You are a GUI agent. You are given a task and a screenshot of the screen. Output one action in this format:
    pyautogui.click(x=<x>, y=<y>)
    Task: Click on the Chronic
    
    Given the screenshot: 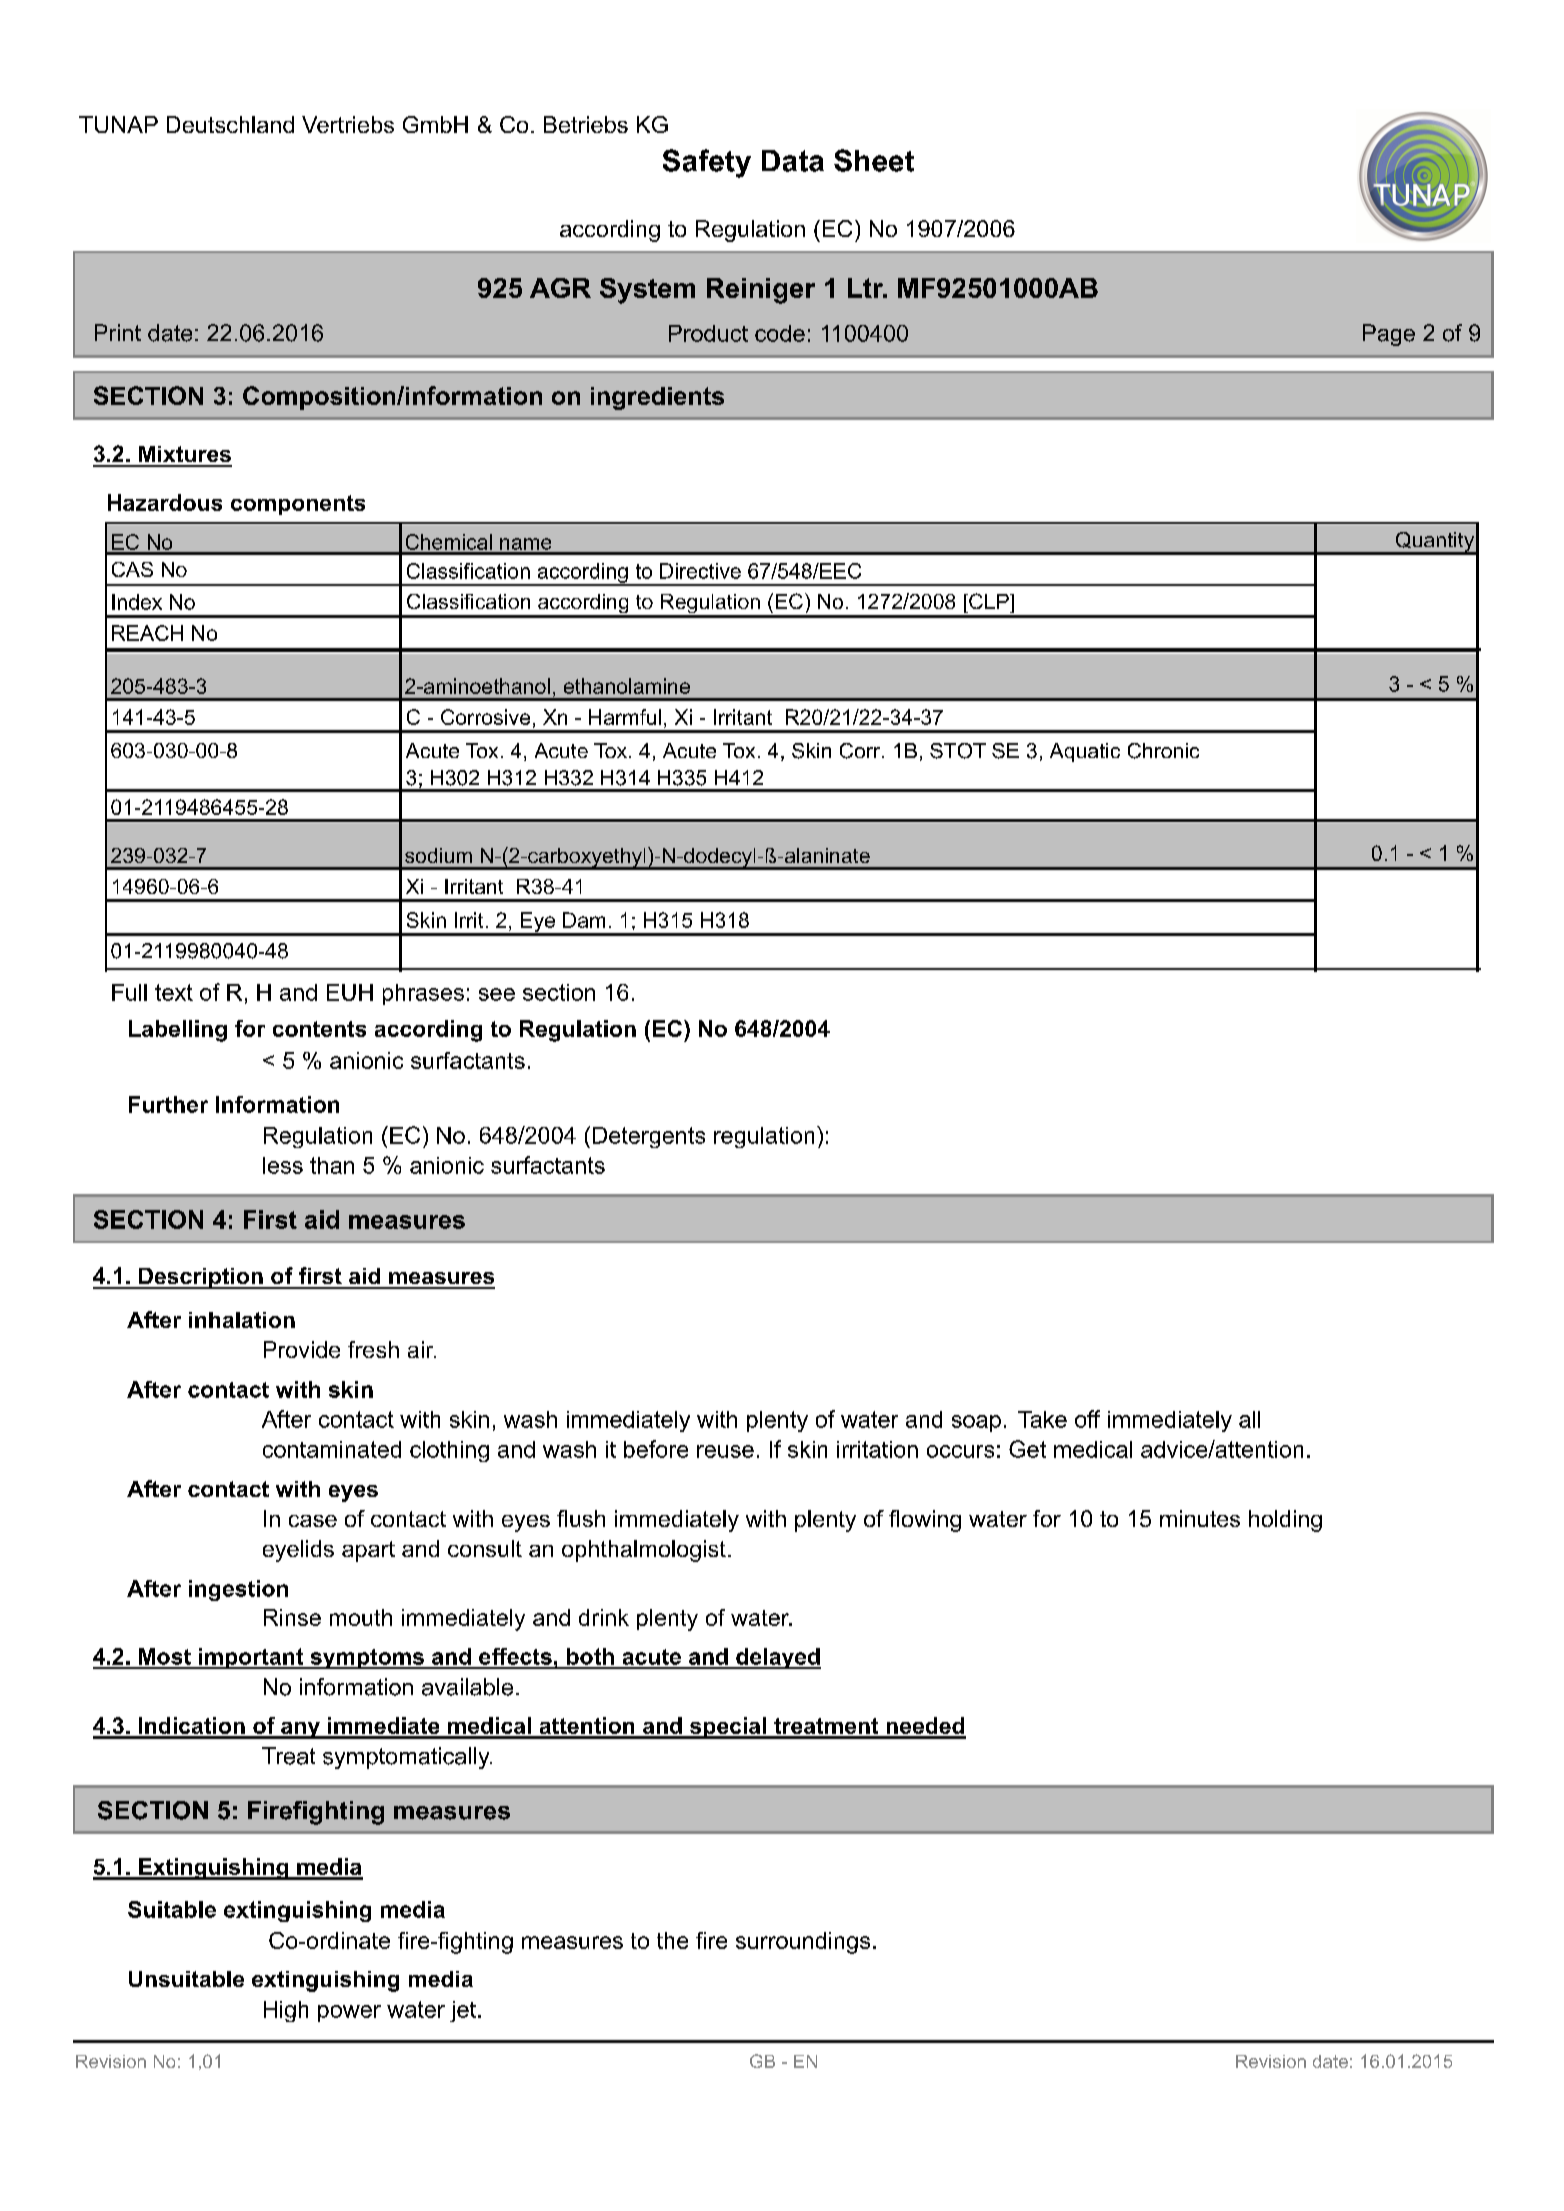 What is the action you would take?
    pyautogui.click(x=1163, y=751)
